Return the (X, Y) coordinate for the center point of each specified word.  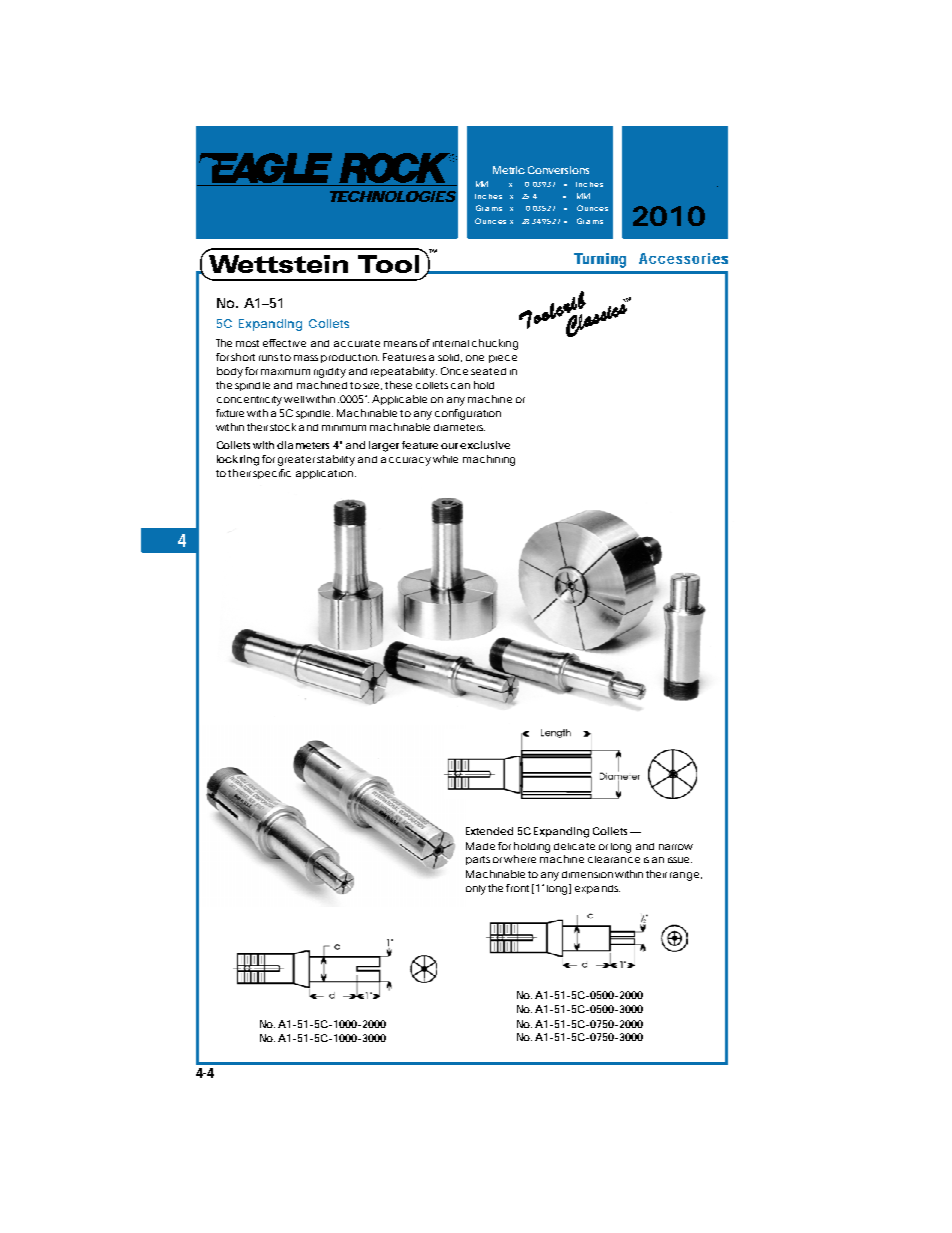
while (445, 459)
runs (268, 358)
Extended (489, 831)
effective (284, 343)
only (476, 890)
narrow (676, 847)
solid (448, 357)
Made (480, 846)
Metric (509, 170)
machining (489, 460)
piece (503, 359)
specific (272, 474)
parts (478, 860)
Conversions (558, 170)
